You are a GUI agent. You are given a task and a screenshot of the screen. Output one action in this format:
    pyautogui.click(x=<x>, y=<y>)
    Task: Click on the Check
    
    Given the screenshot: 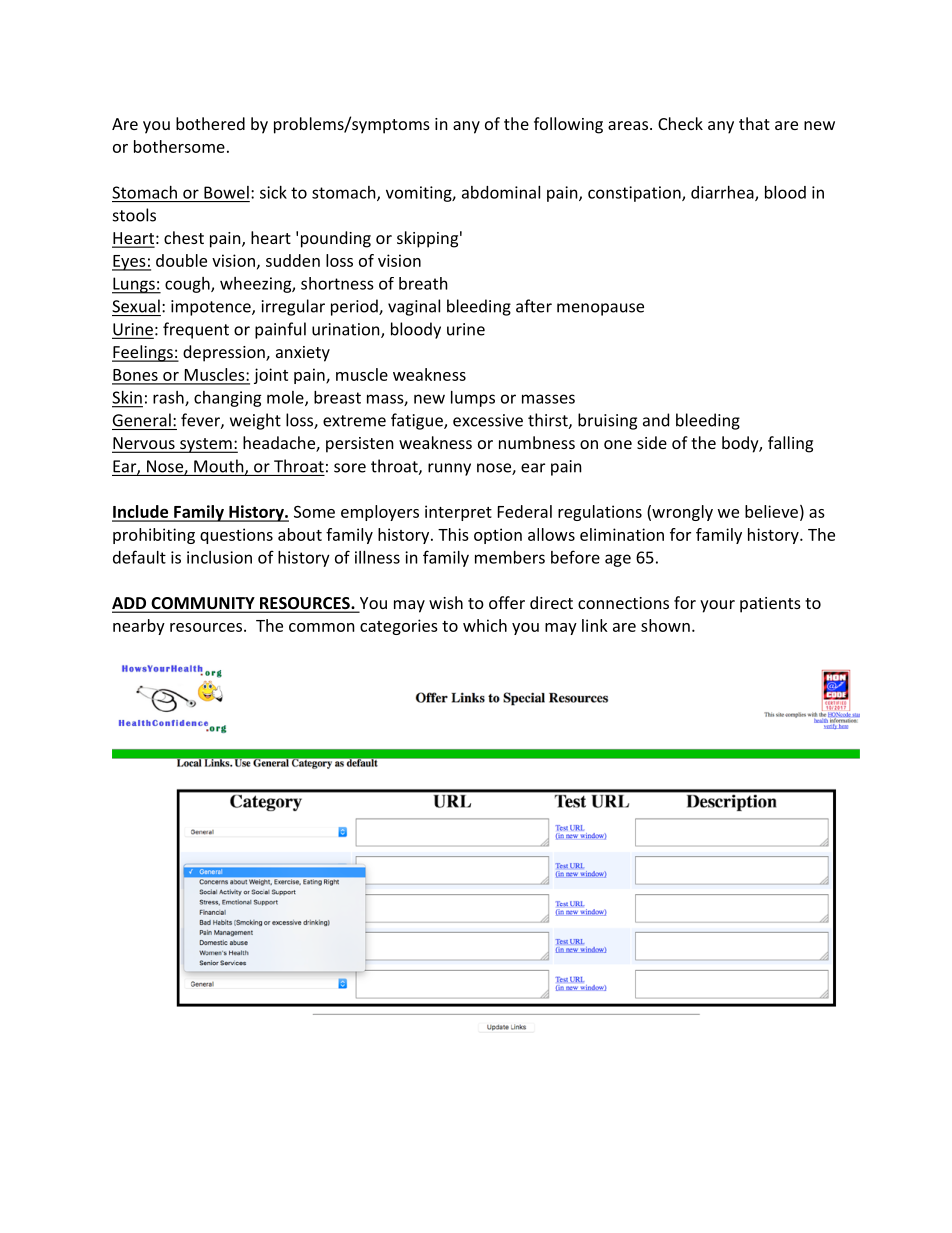 What is the action you would take?
    pyautogui.click(x=680, y=123)
